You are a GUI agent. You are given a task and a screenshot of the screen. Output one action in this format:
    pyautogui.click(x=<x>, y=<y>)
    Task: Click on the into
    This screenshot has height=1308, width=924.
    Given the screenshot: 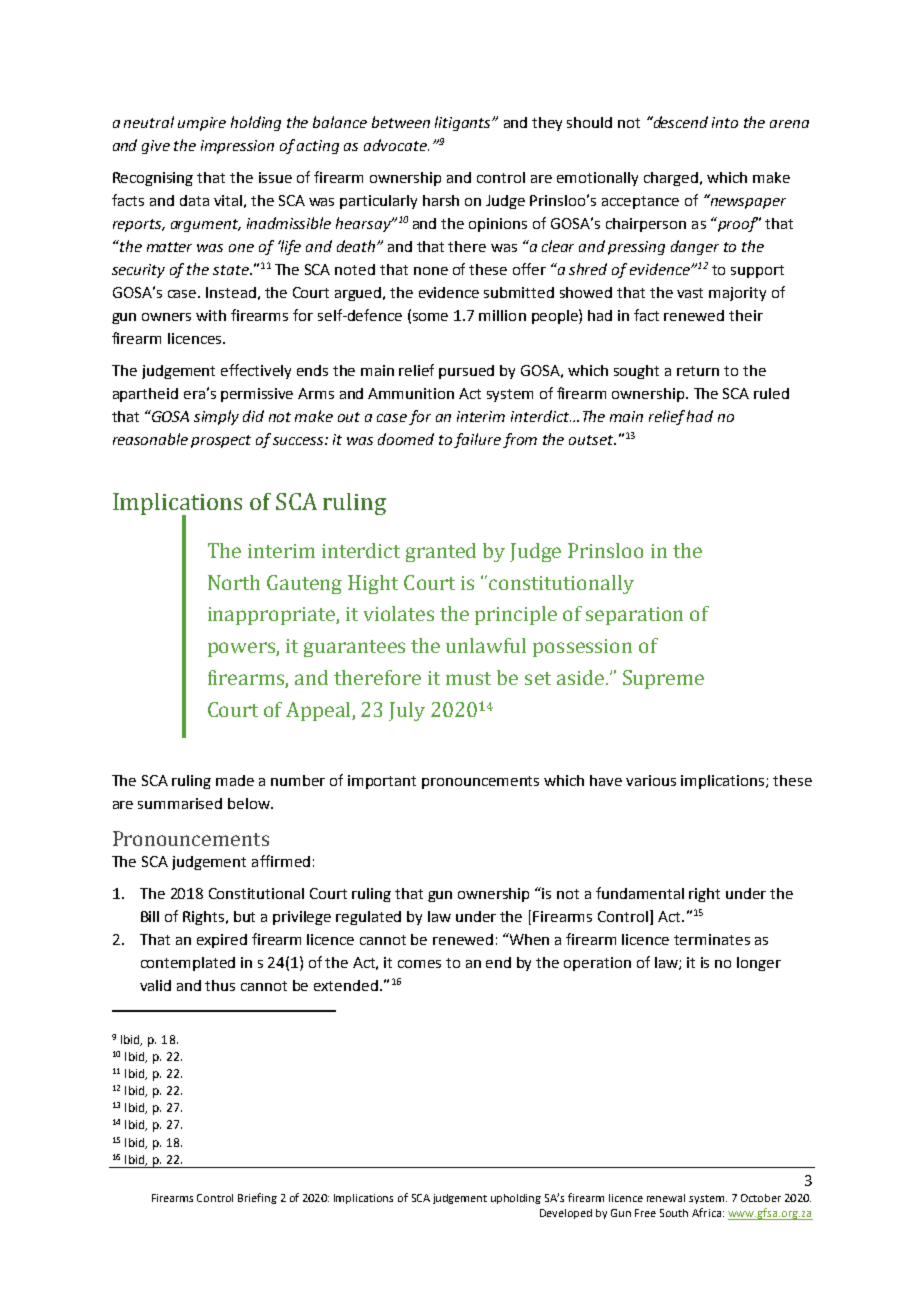 What is the action you would take?
    pyautogui.click(x=725, y=122)
